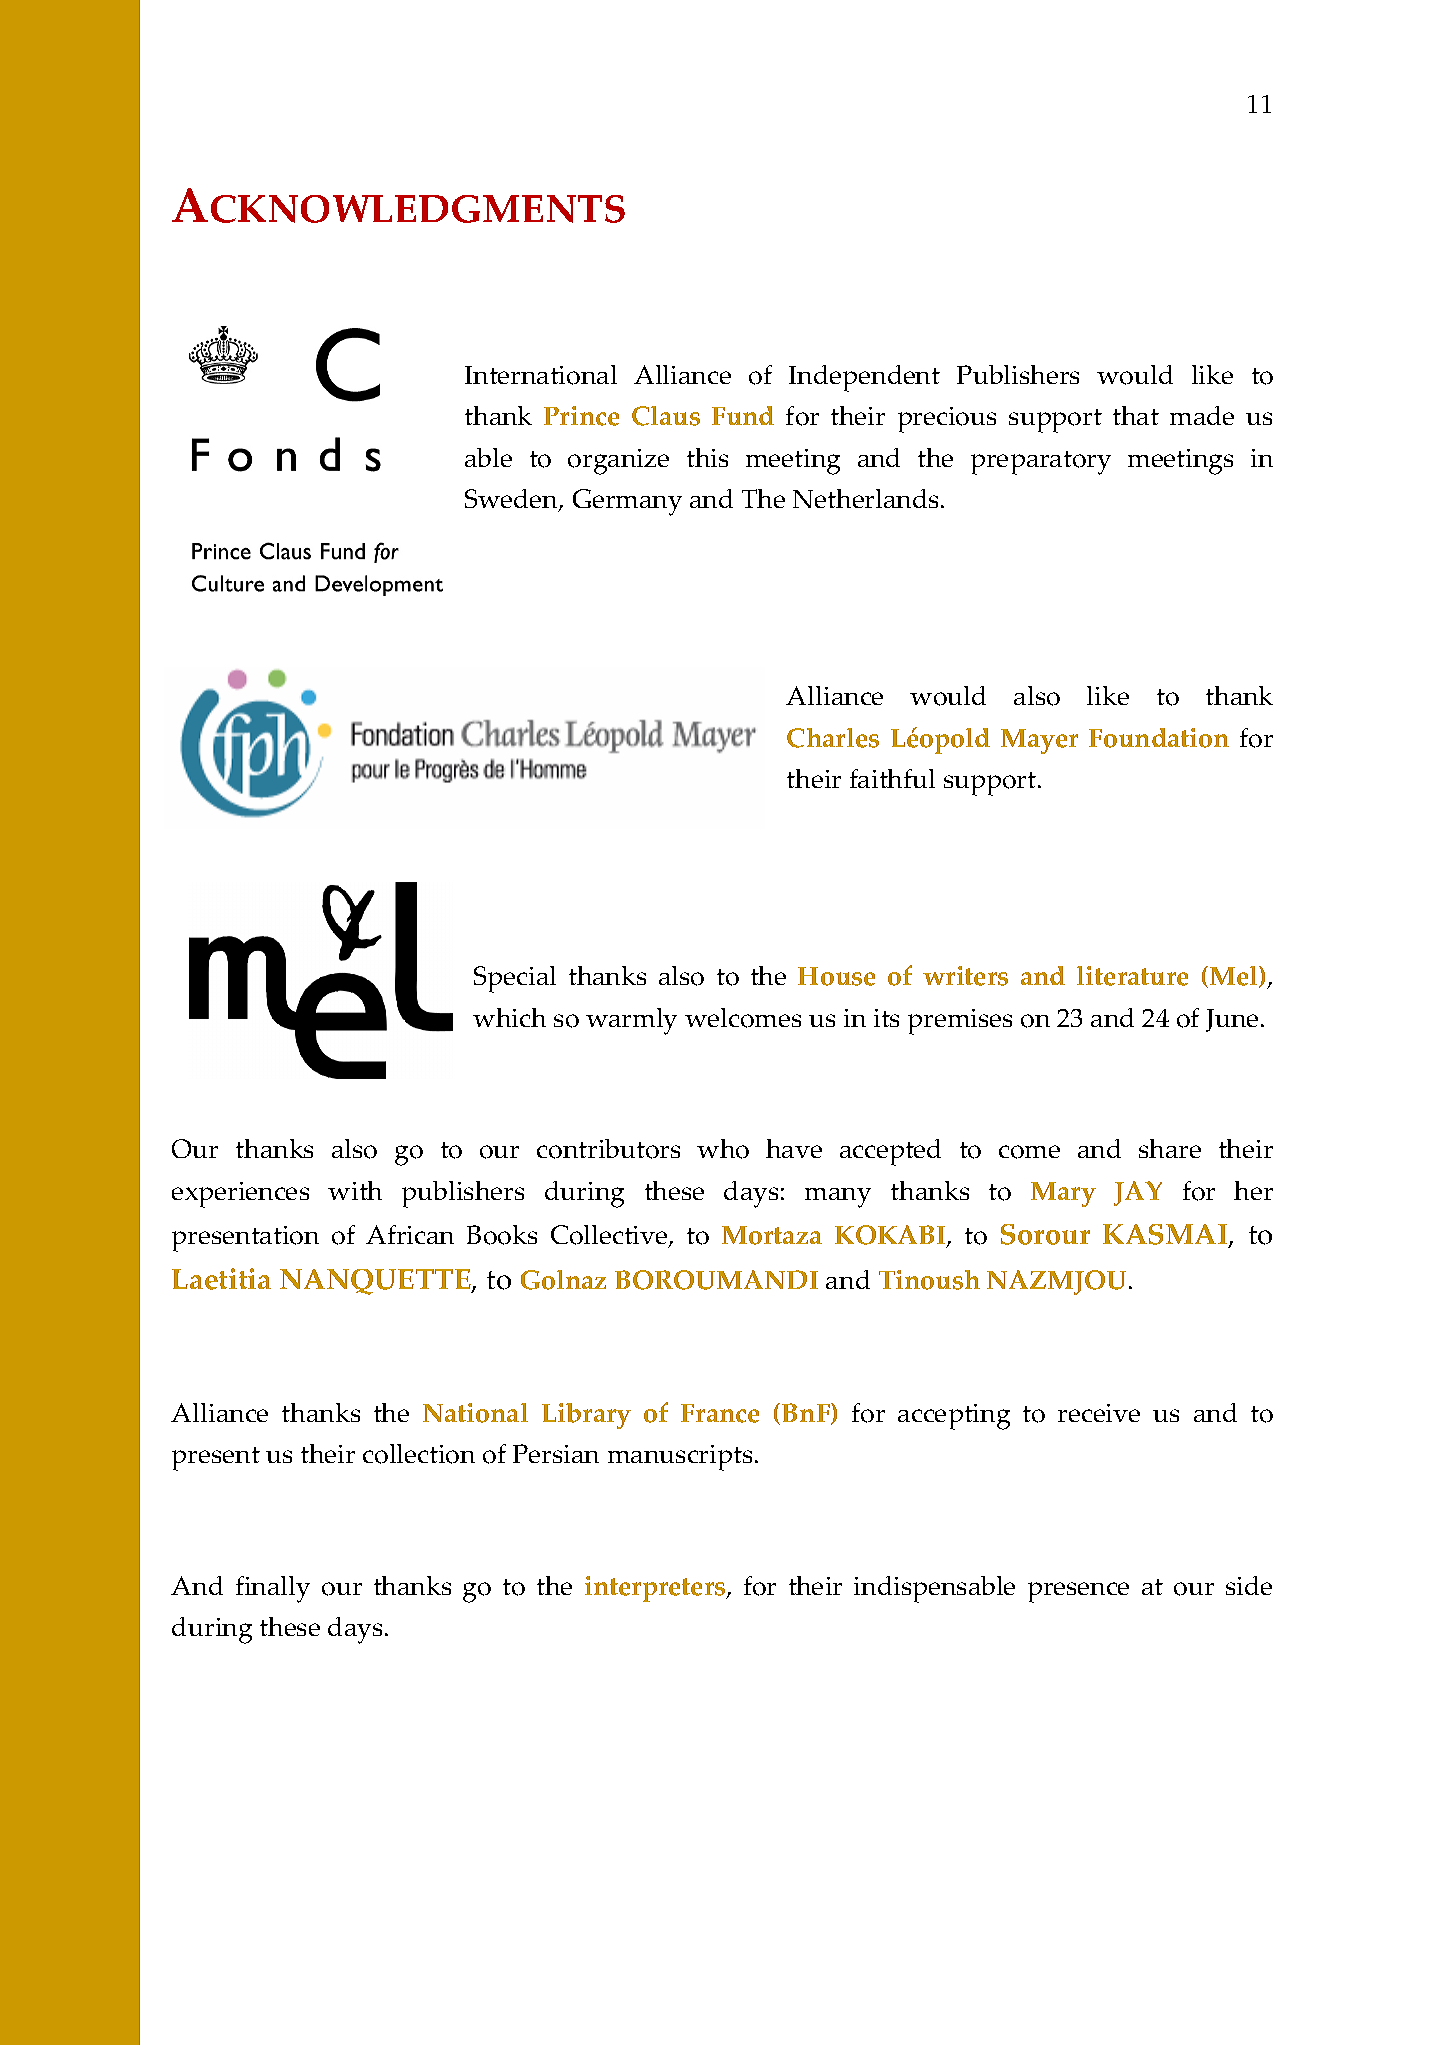  Describe the element at coordinates (1138, 1193) in the screenshot. I see `JAY` at that location.
